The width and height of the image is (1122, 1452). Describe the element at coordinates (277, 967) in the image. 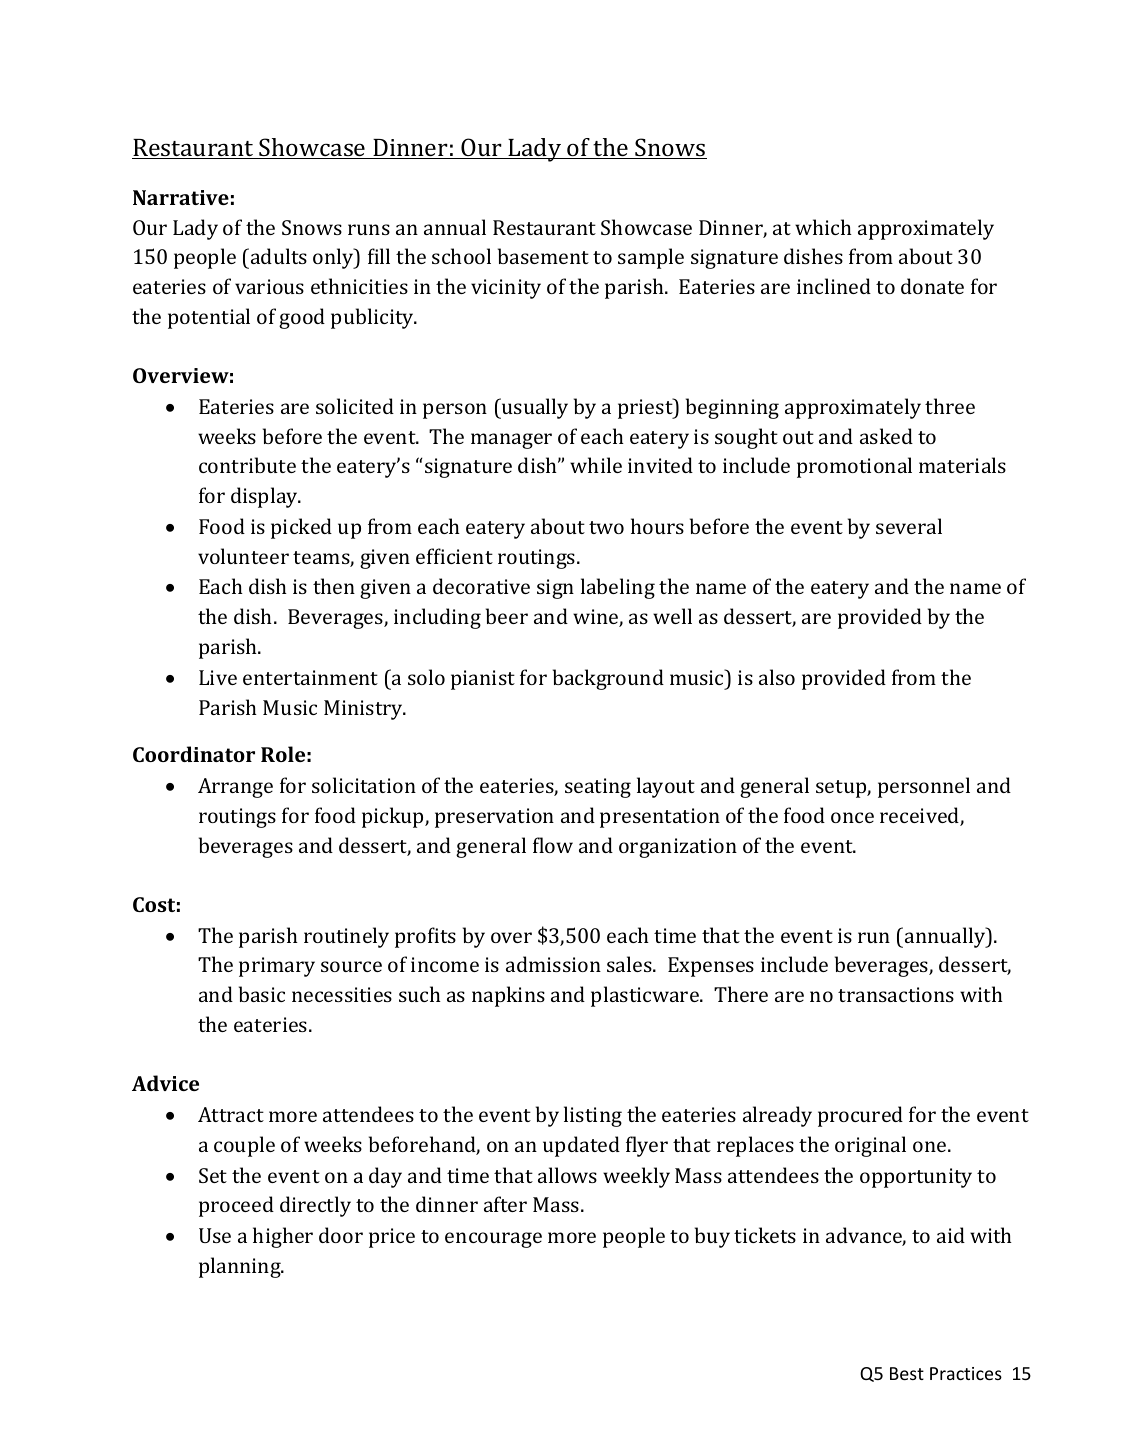

I see `primary` at that location.
